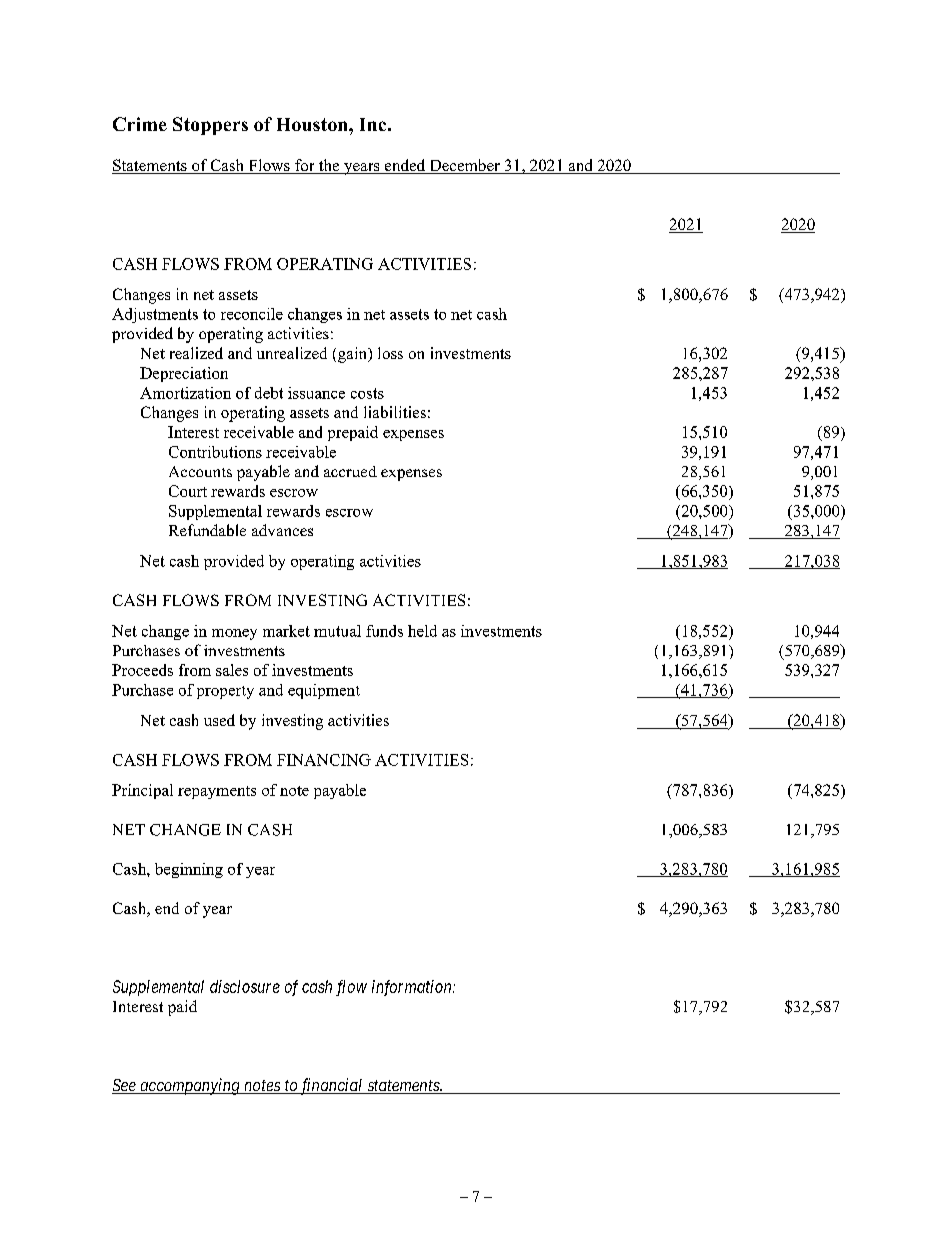 This document has height=1233, width=952. Describe the element at coordinates (331, 1086) in the document. I see `financial` at that location.
